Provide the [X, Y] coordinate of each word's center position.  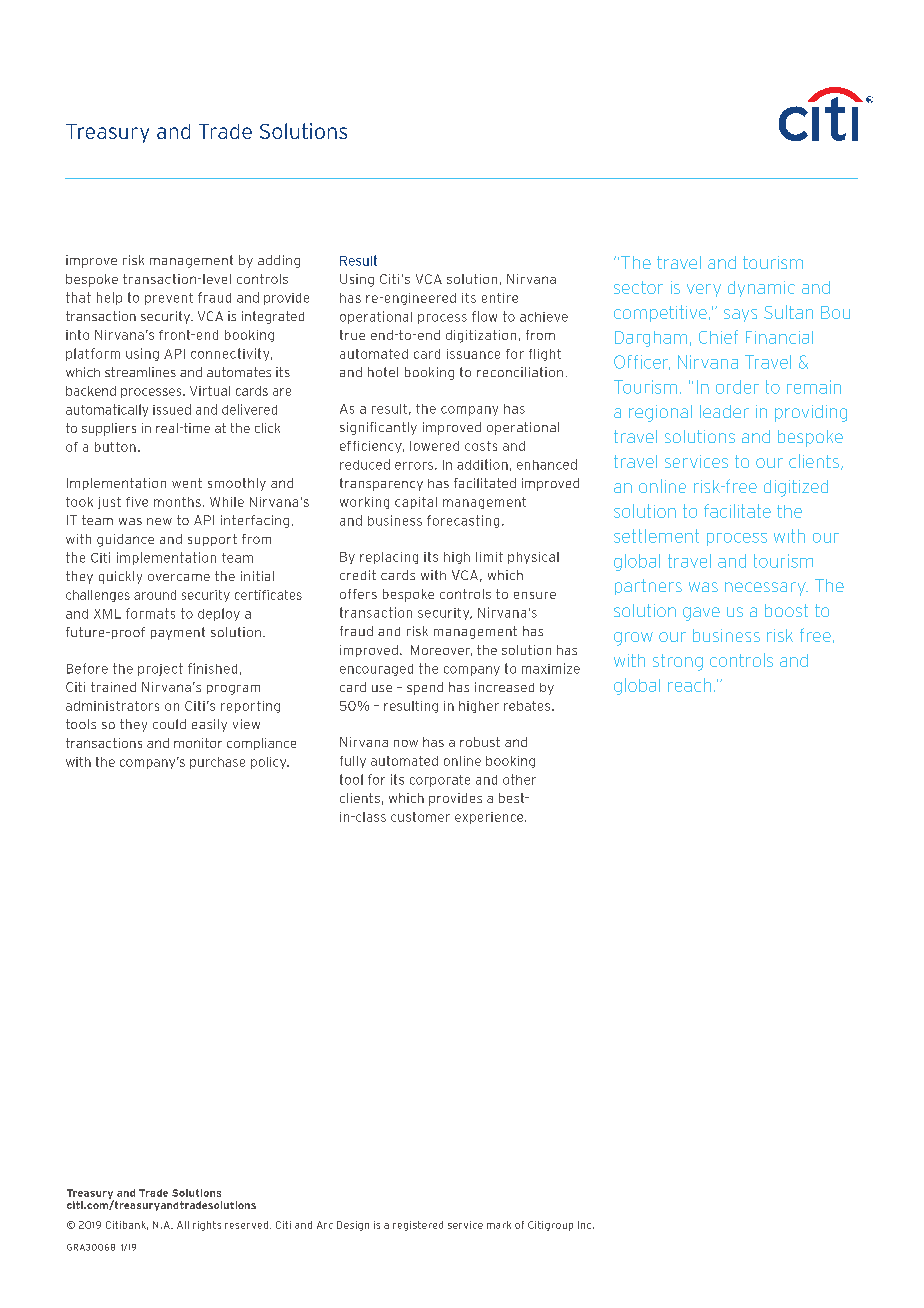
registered [418, 1226]
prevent [169, 299]
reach [689, 685]
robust [480, 742]
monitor [198, 743]
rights [207, 1226]
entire [500, 298]
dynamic [761, 289]
